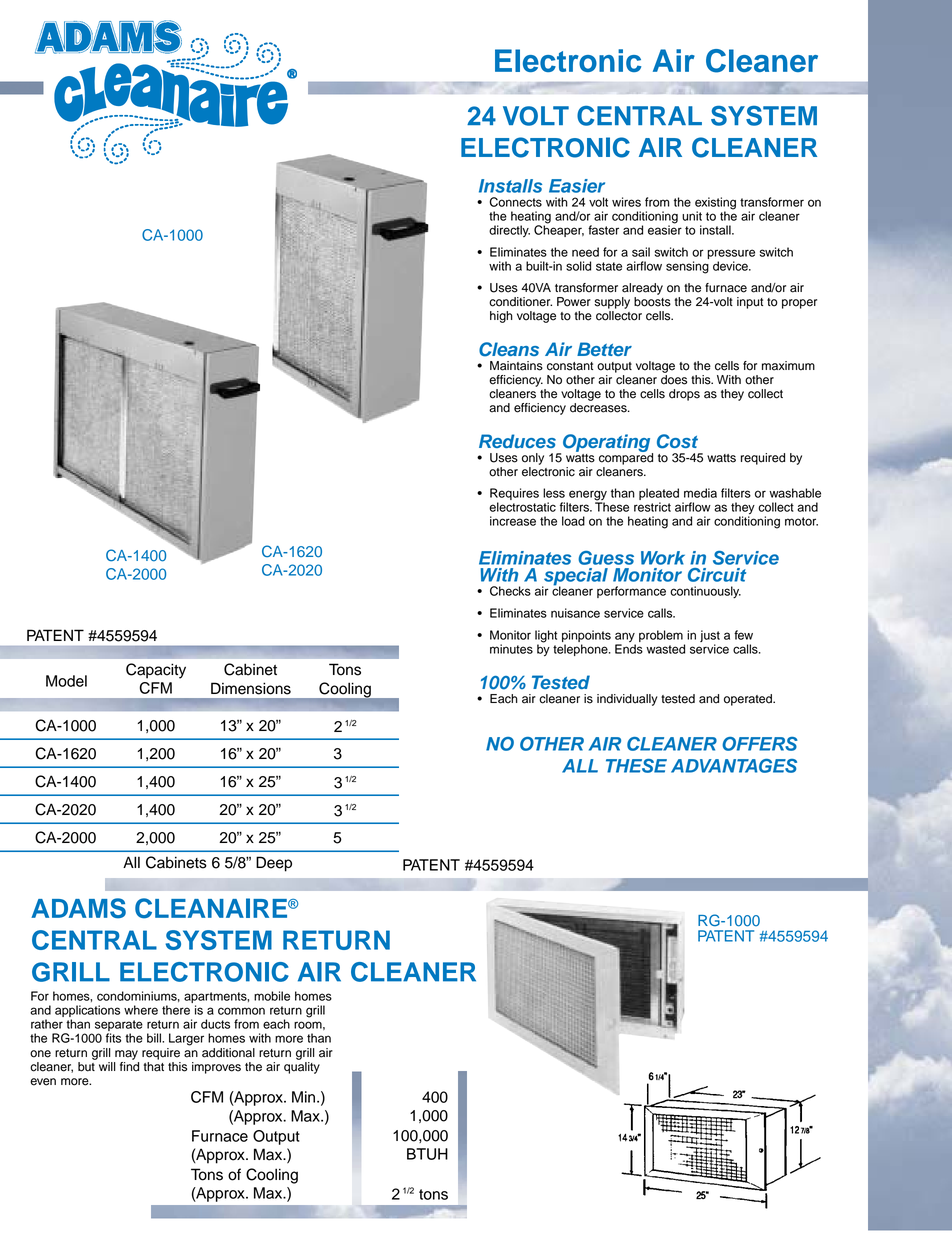  What do you see at coordinates (516, 202) in the image?
I see `Connects` at bounding box center [516, 202].
